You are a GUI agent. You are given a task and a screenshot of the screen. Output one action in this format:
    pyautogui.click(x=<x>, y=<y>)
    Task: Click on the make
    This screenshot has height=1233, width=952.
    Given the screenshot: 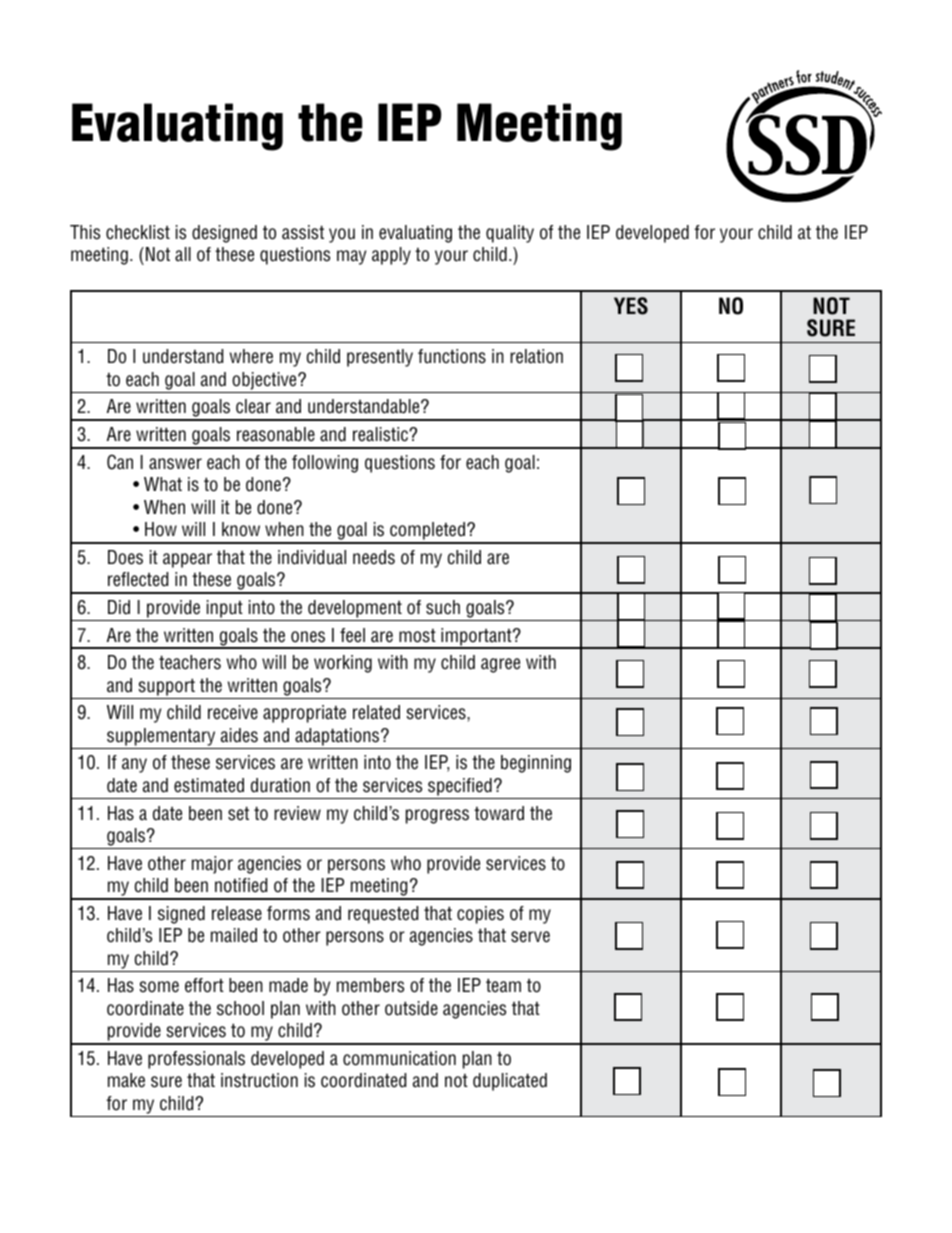 What is the action you would take?
    pyautogui.click(x=126, y=1080)
